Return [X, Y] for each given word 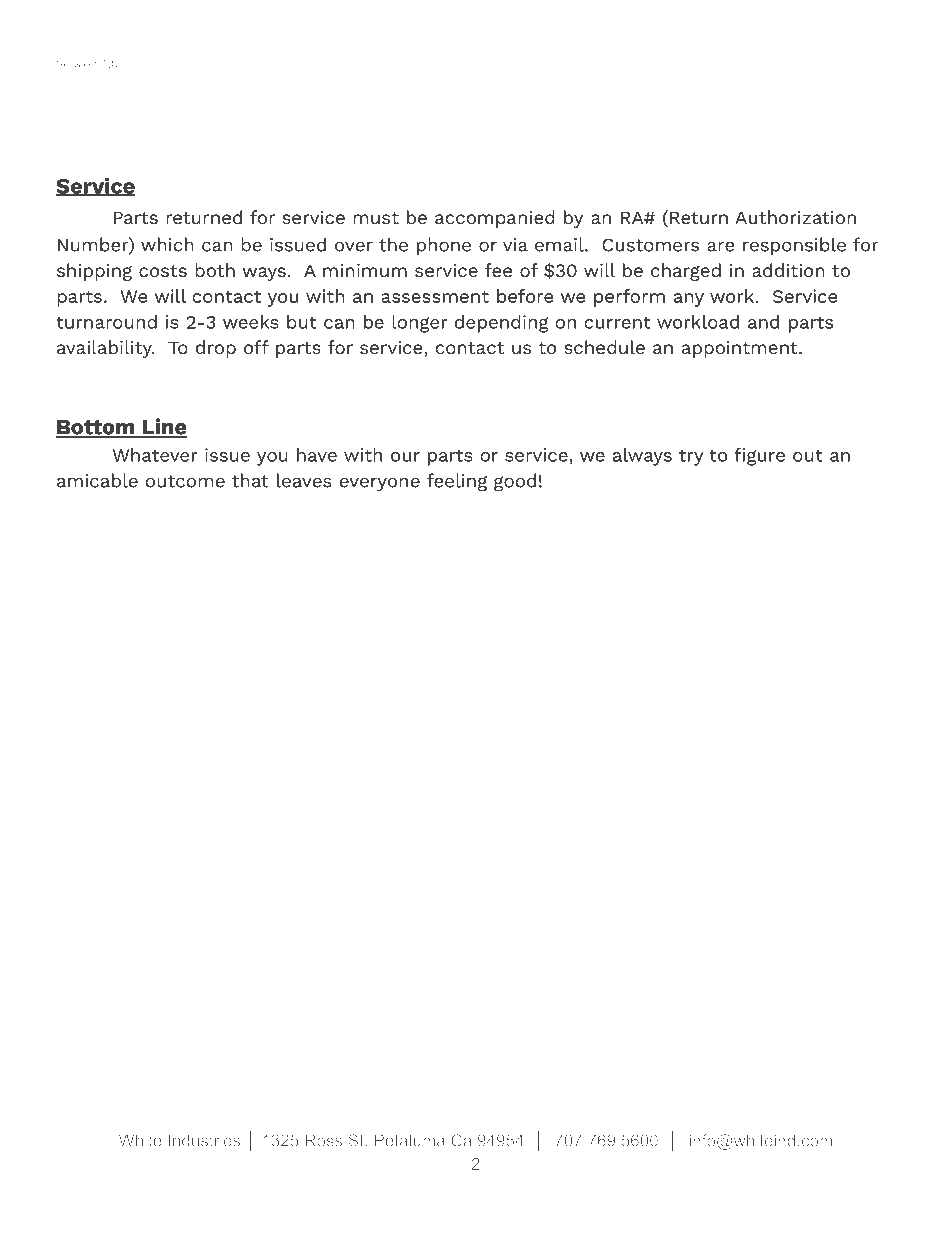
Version [76, 63]
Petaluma [410, 1140]
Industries [204, 1140]
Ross [323, 1140]
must [376, 218]
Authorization [795, 217]
